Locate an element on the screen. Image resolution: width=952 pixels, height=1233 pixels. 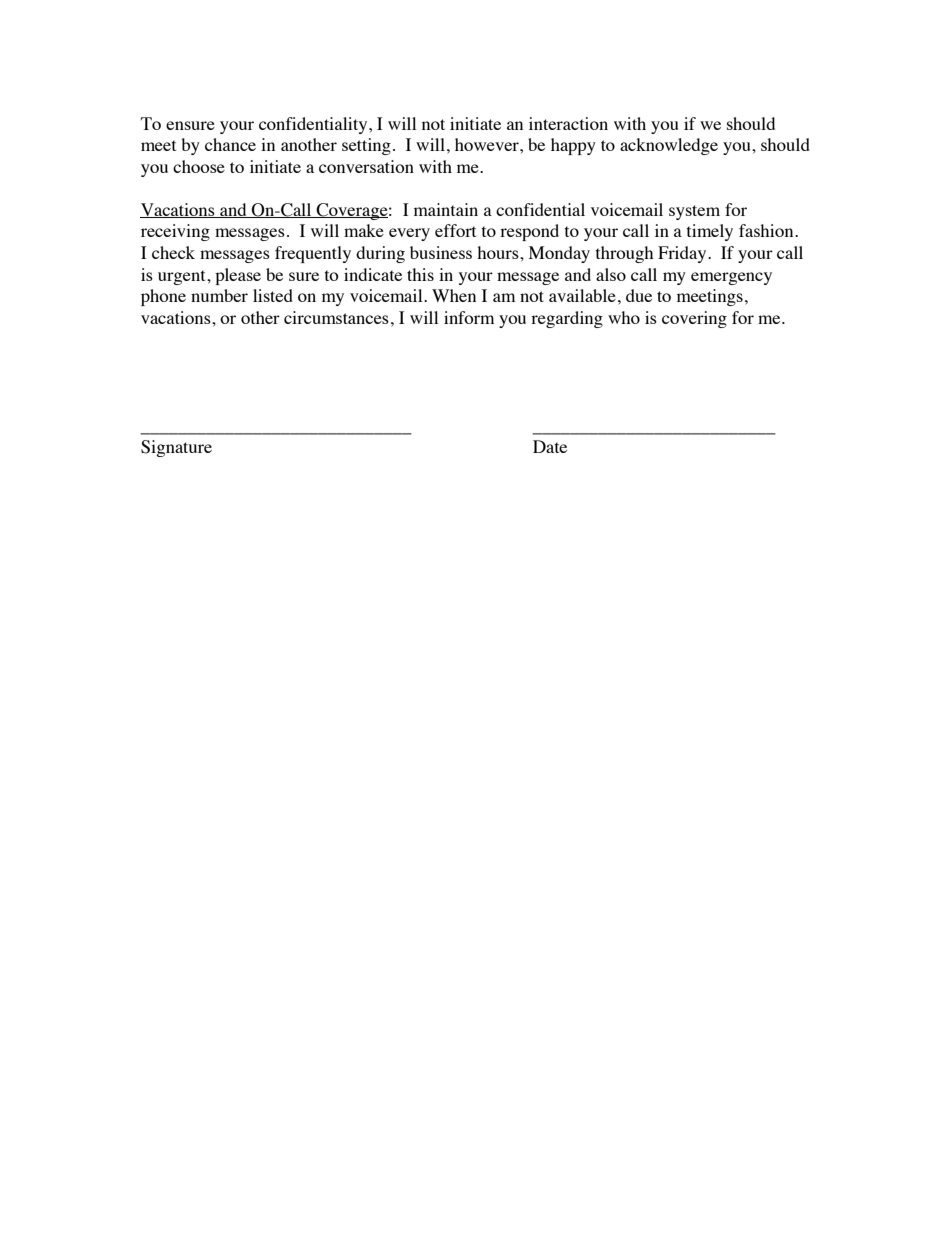
chance is located at coordinates (230, 144).
